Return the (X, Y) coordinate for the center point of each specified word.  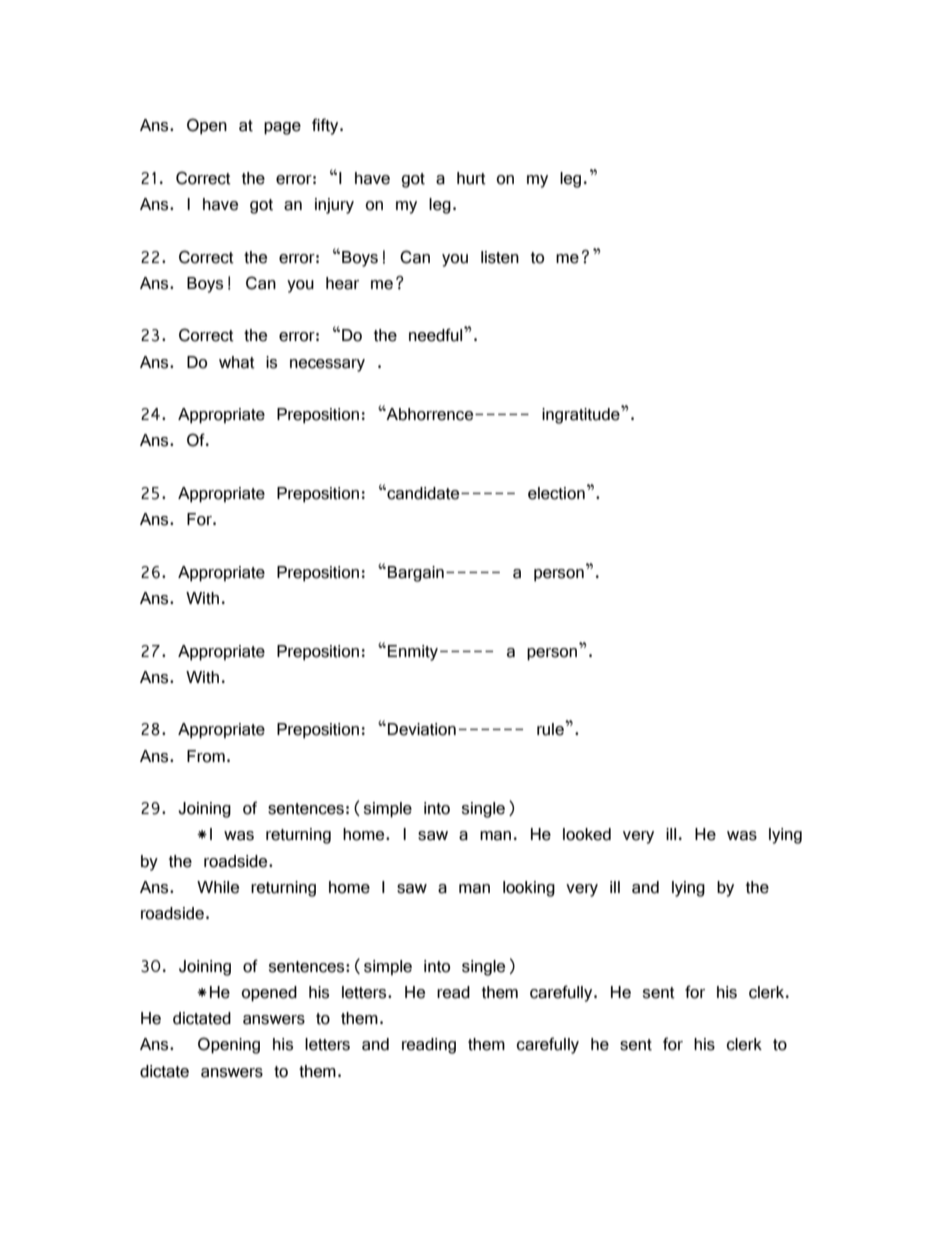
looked (587, 834)
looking (529, 889)
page (282, 128)
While (218, 887)
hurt (471, 178)
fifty (326, 126)
